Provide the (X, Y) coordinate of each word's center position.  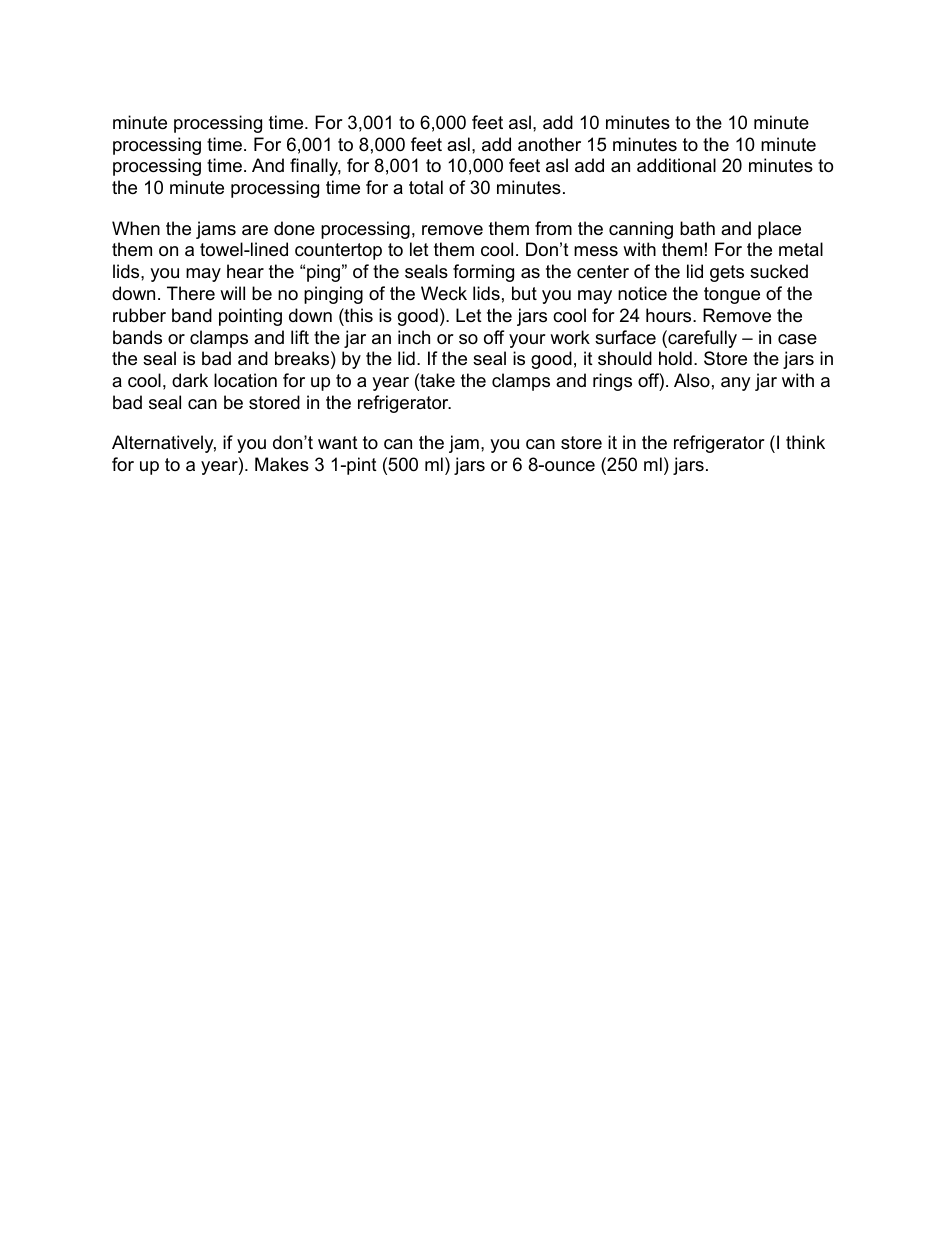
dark (190, 380)
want (338, 443)
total (426, 187)
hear (245, 271)
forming (483, 273)
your (527, 341)
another (549, 144)
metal (801, 249)
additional (676, 165)
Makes (282, 464)
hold (675, 358)
